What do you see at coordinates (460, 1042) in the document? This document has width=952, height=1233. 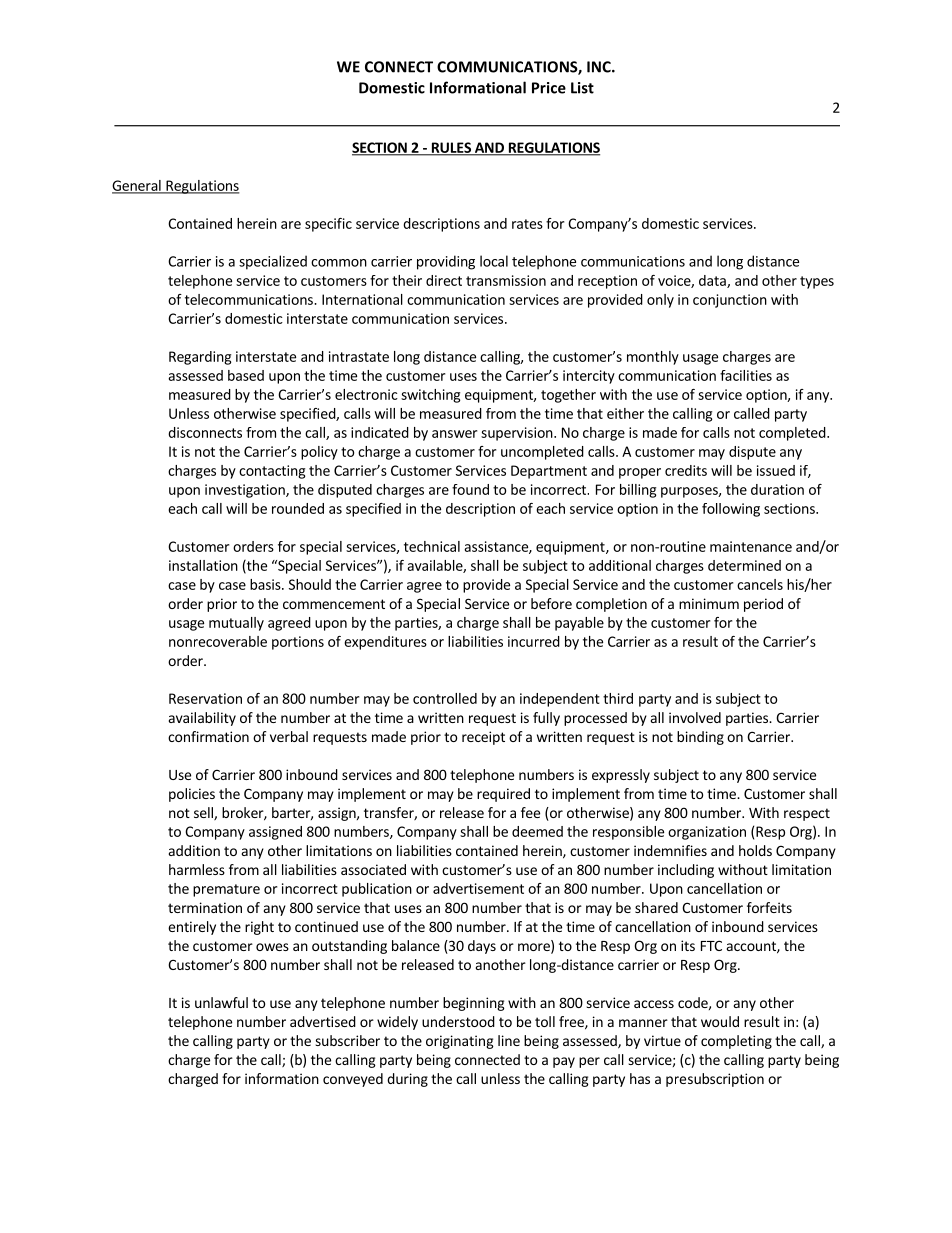 I see `originating` at bounding box center [460, 1042].
